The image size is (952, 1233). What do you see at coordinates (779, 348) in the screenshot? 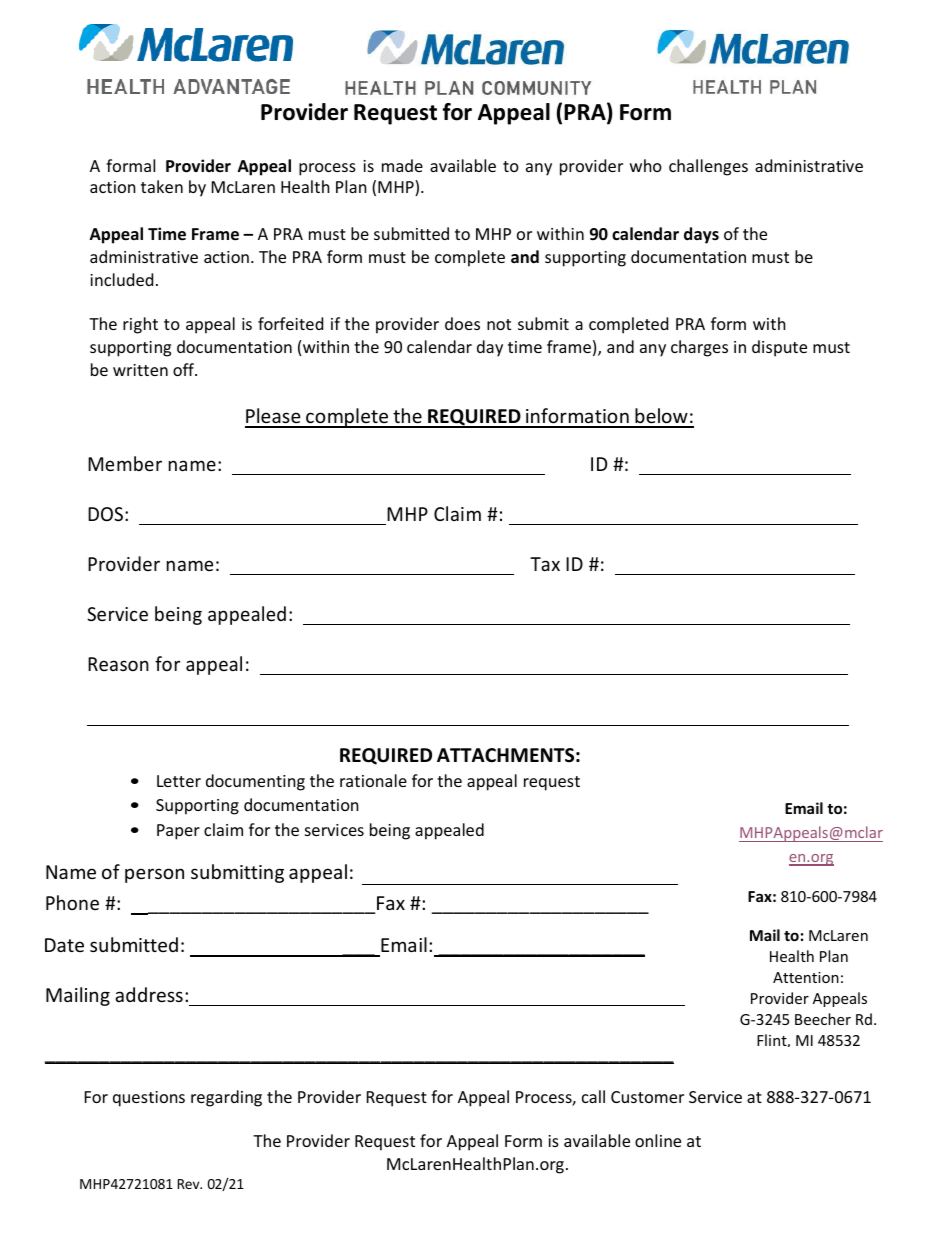
I see `dispute` at bounding box center [779, 348].
